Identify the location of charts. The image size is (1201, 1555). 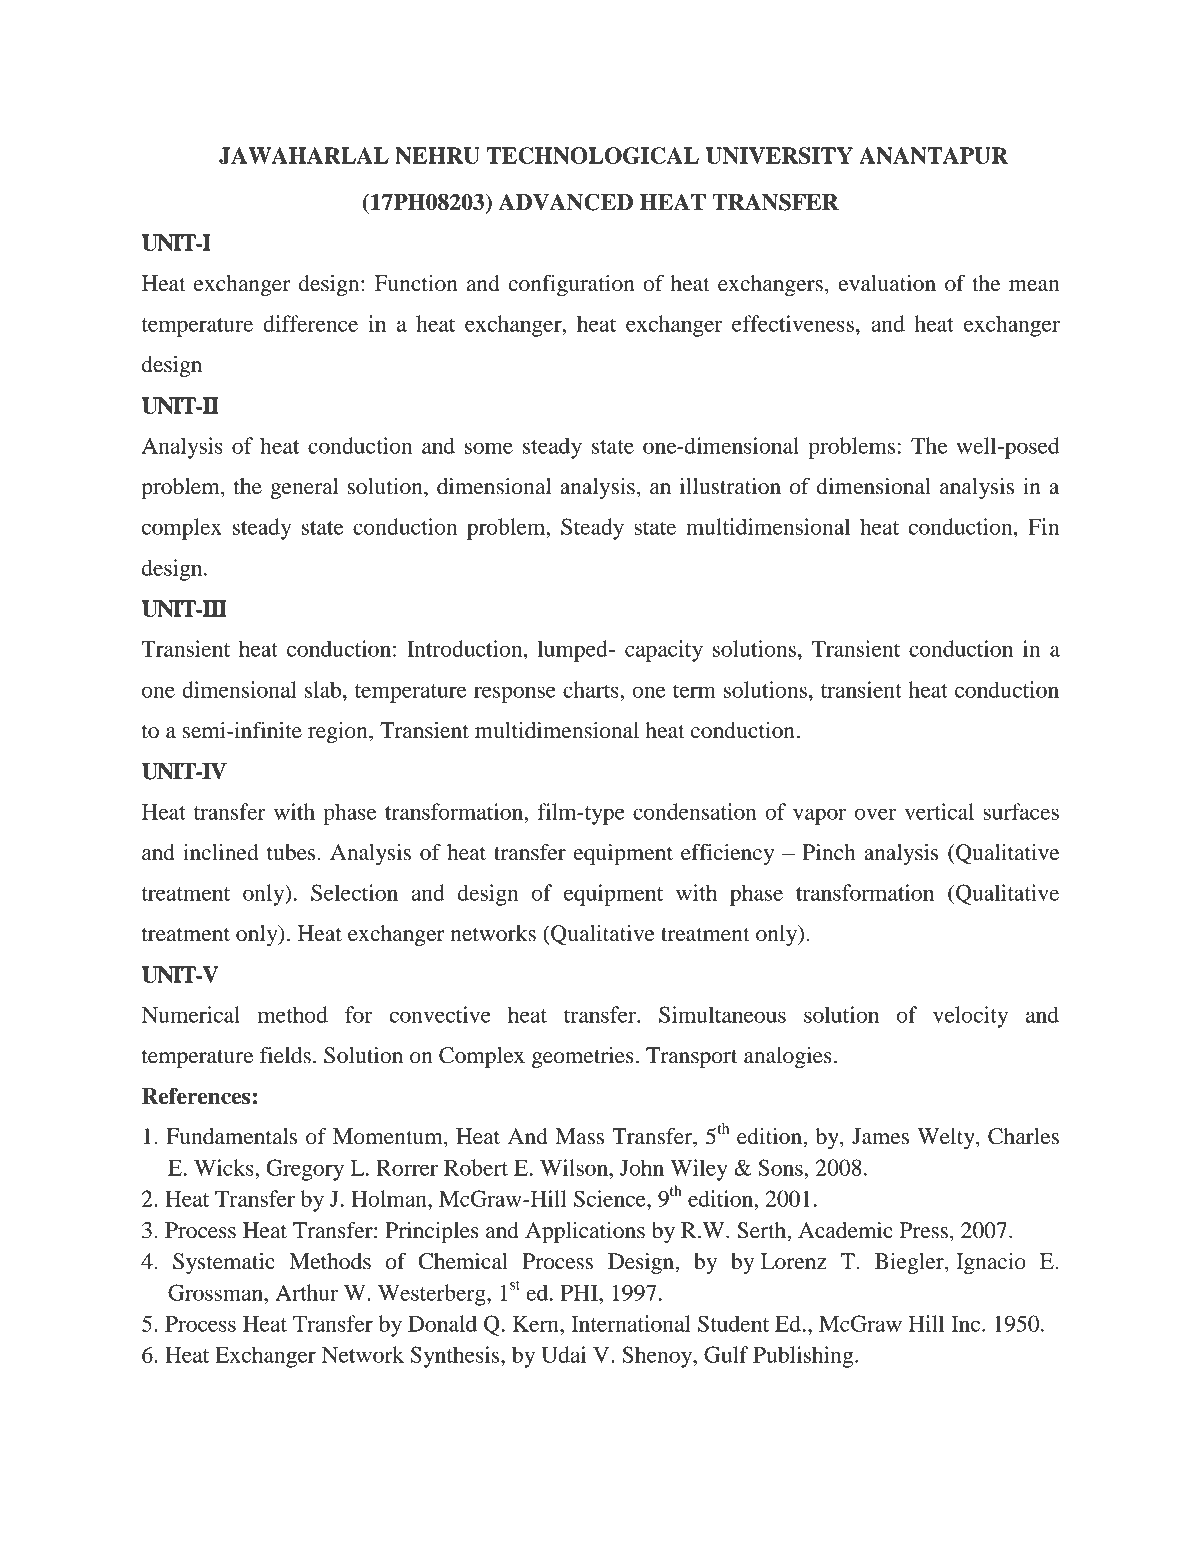
(592, 689).
